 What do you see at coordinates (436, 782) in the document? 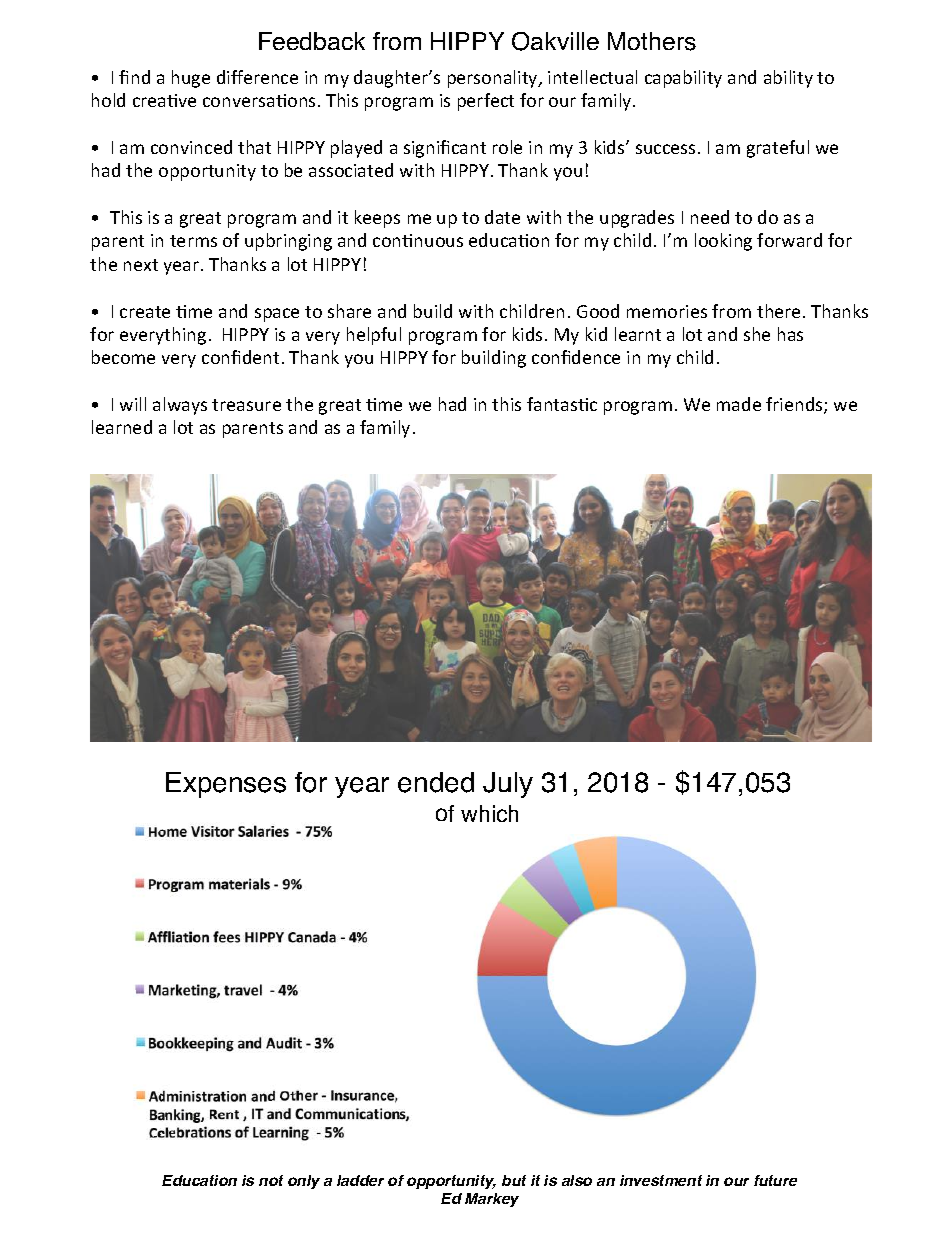
I see `ended` at bounding box center [436, 782].
